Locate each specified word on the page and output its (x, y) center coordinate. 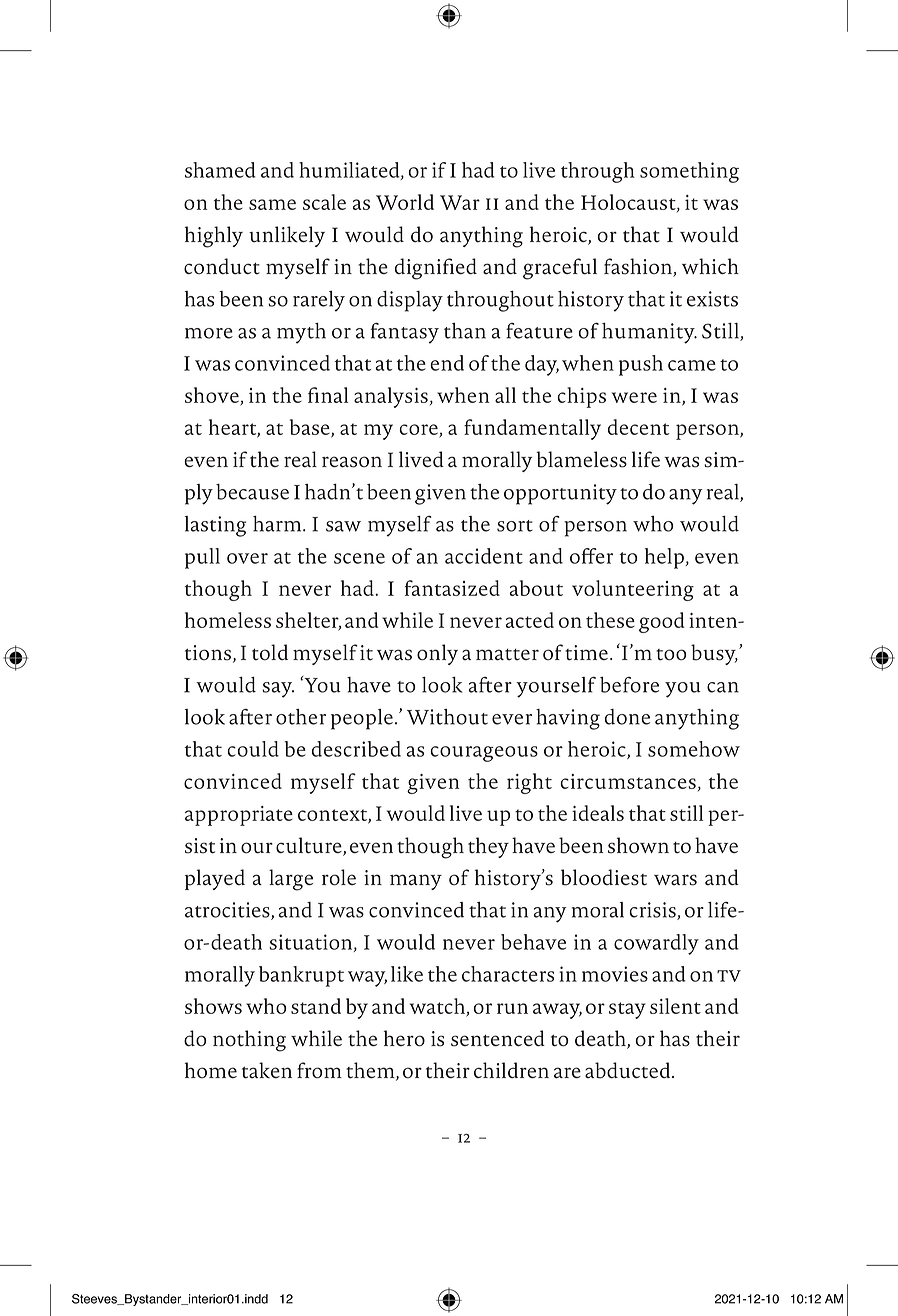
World (405, 202)
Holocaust (629, 203)
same (272, 204)
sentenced (498, 1038)
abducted (629, 1070)
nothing (249, 1041)
